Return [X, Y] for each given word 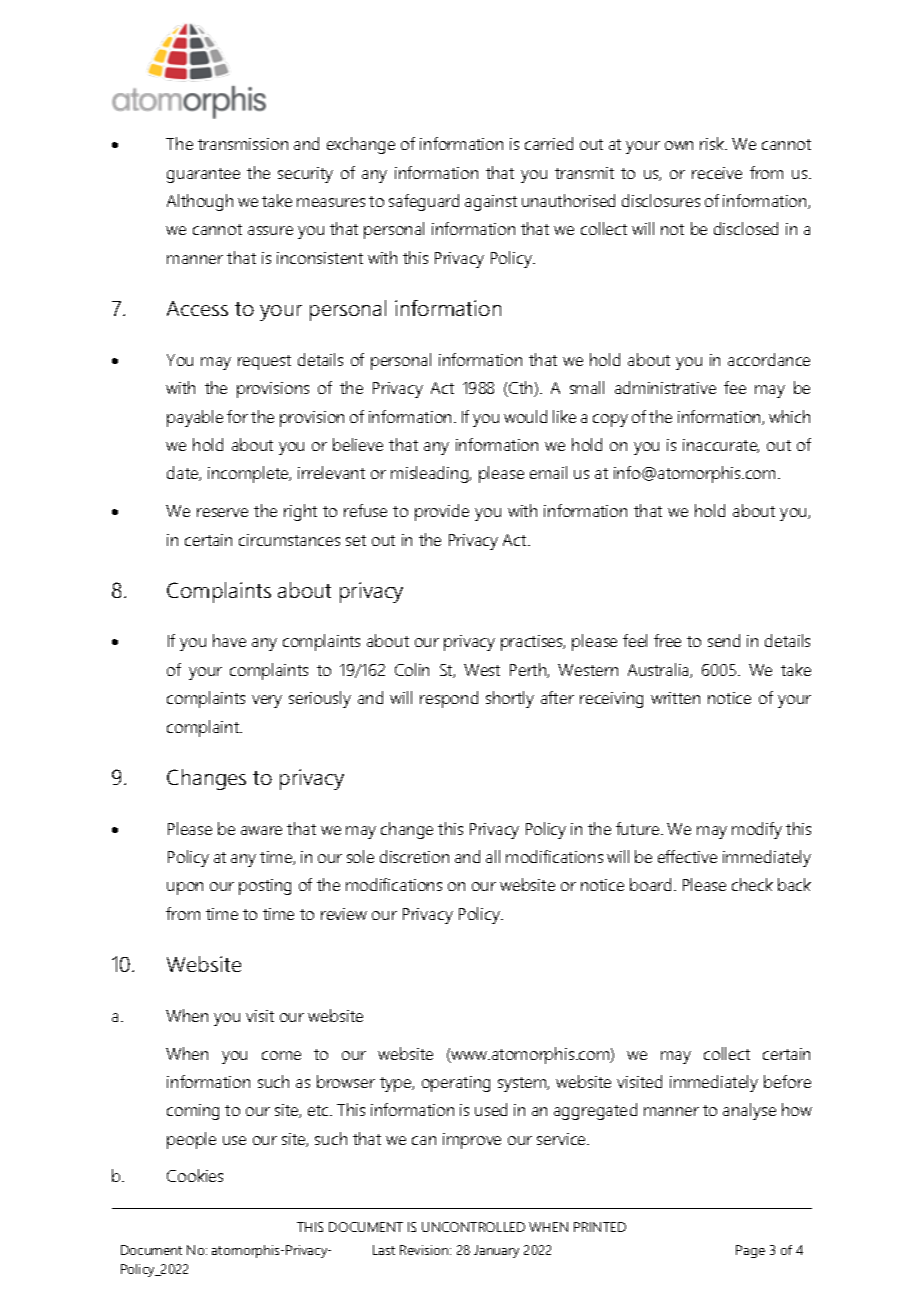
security [305, 175]
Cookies [195, 1175]
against [491, 203]
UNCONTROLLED [473, 1227]
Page [750, 1251]
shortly [510, 699]
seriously [320, 699]
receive [717, 173]
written [675, 698]
